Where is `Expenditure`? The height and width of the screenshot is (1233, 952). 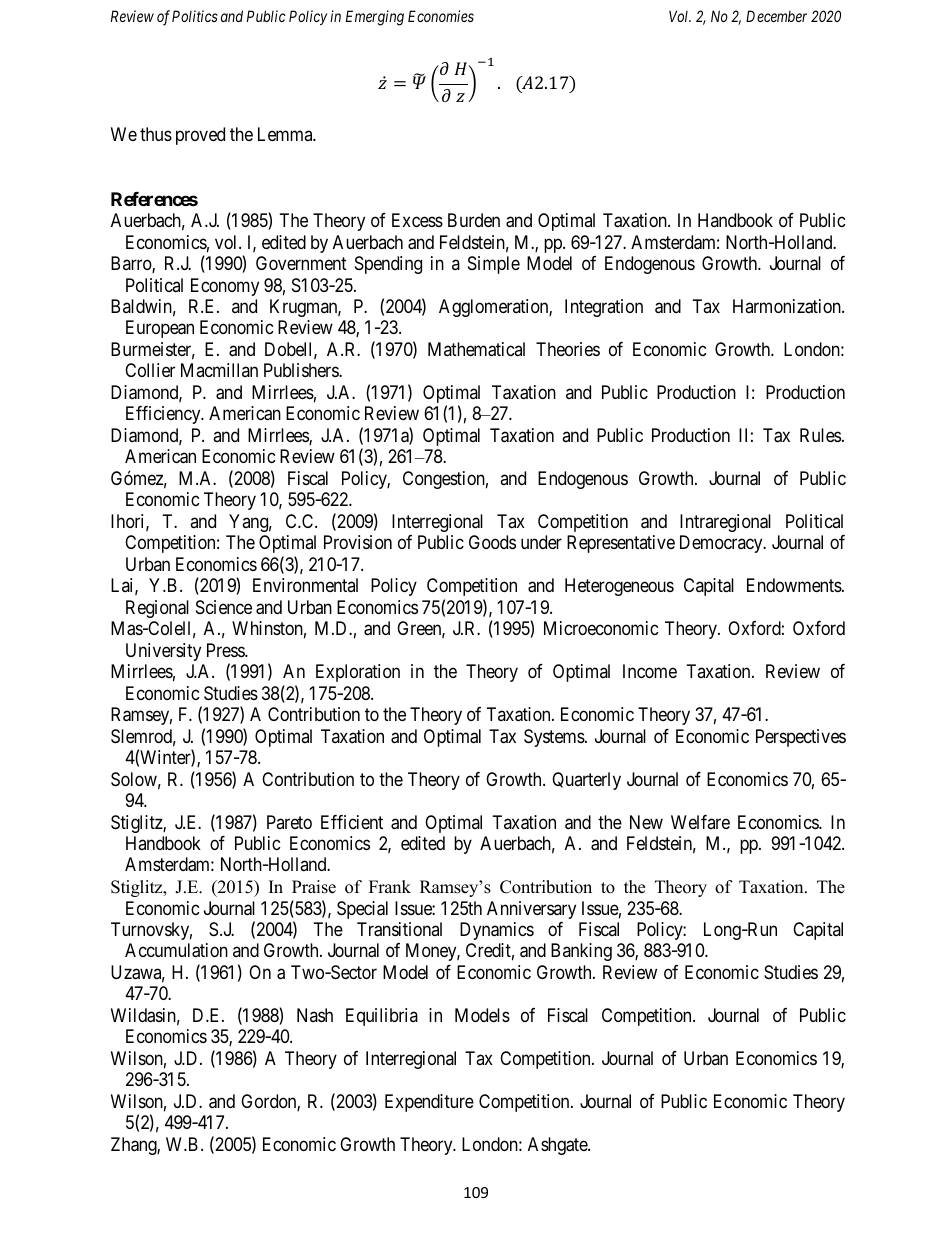
Expenditure is located at coordinates (429, 1103).
